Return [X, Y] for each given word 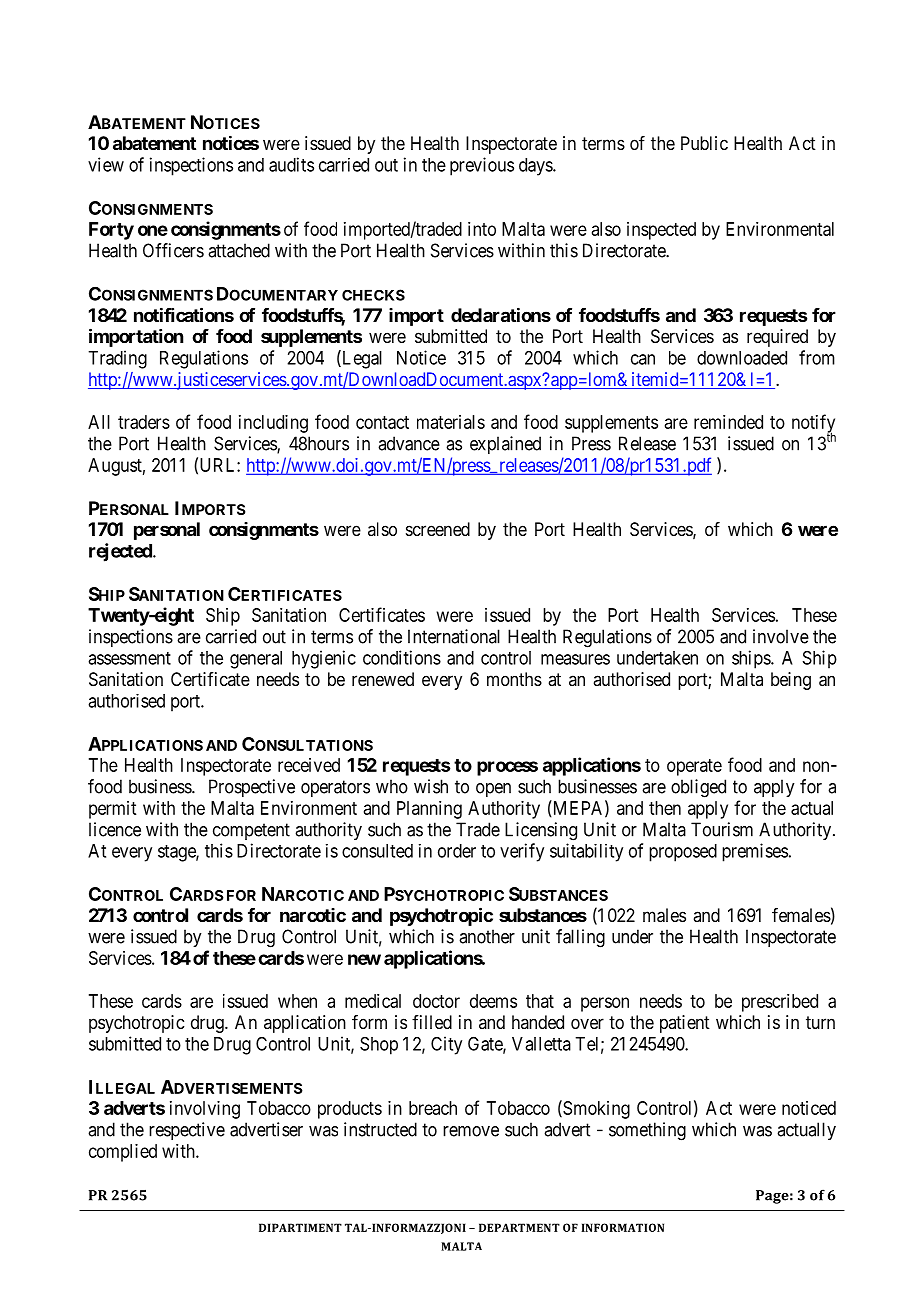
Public [704, 143]
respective [187, 1131]
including [273, 424]
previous [482, 166]
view [106, 164]
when [297, 1001]
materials [451, 422]
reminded [728, 422]
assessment [129, 658]
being [791, 681]
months [514, 679]
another [487, 936]
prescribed [780, 1003]
